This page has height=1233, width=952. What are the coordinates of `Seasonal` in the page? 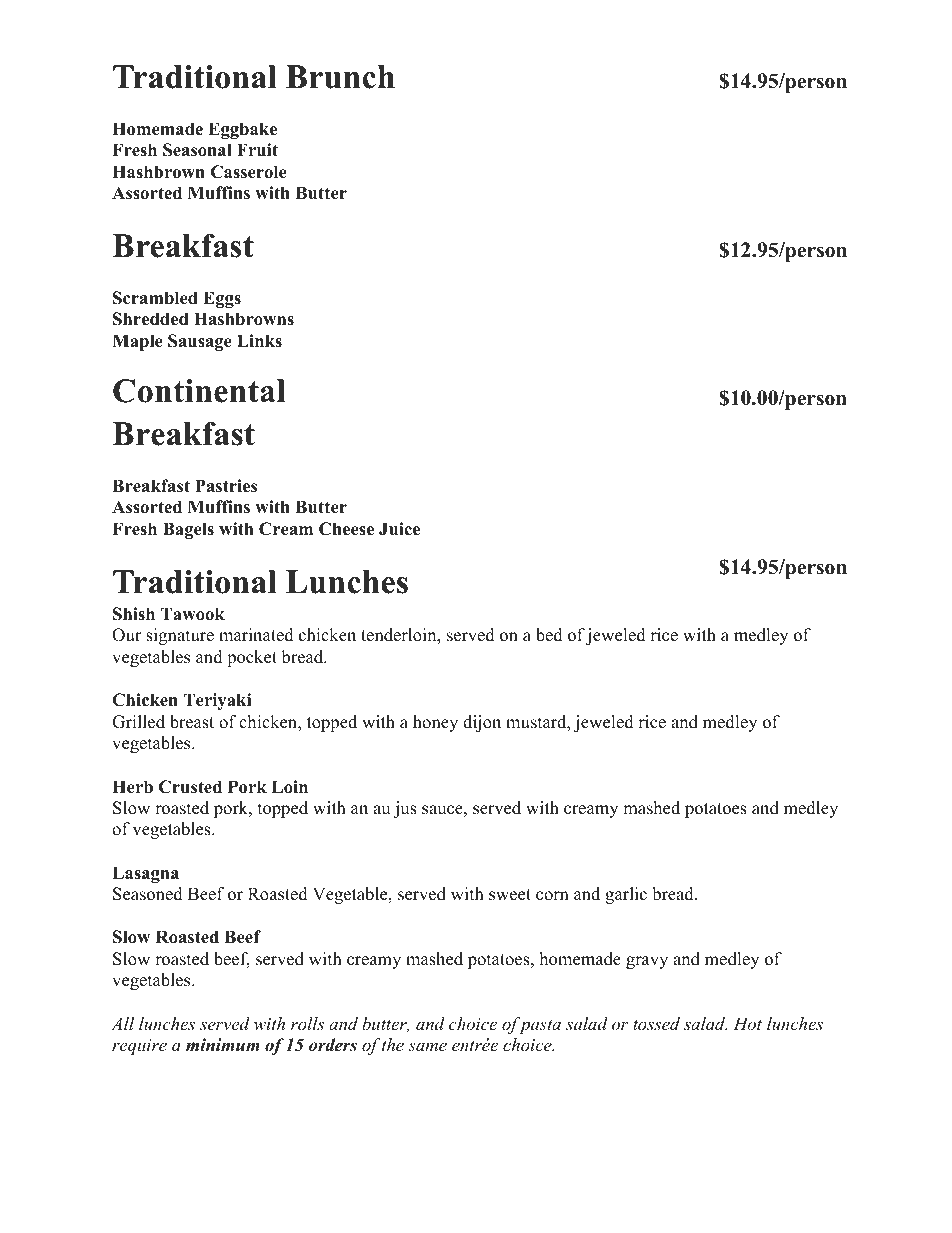 It's located at (197, 150).
